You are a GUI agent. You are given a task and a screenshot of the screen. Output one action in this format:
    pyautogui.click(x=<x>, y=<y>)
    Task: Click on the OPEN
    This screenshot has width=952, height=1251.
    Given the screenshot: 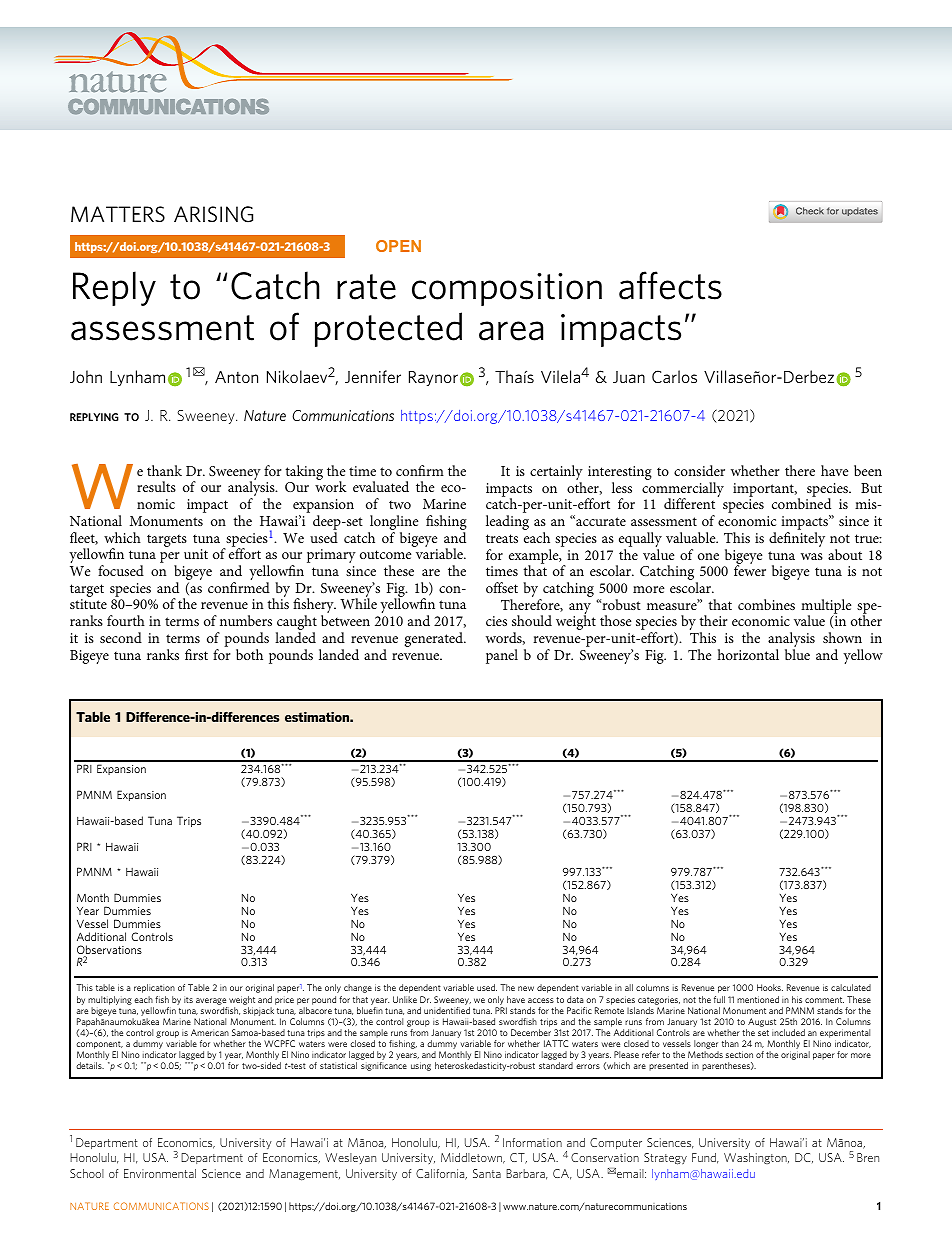 What is the action you would take?
    pyautogui.click(x=398, y=246)
